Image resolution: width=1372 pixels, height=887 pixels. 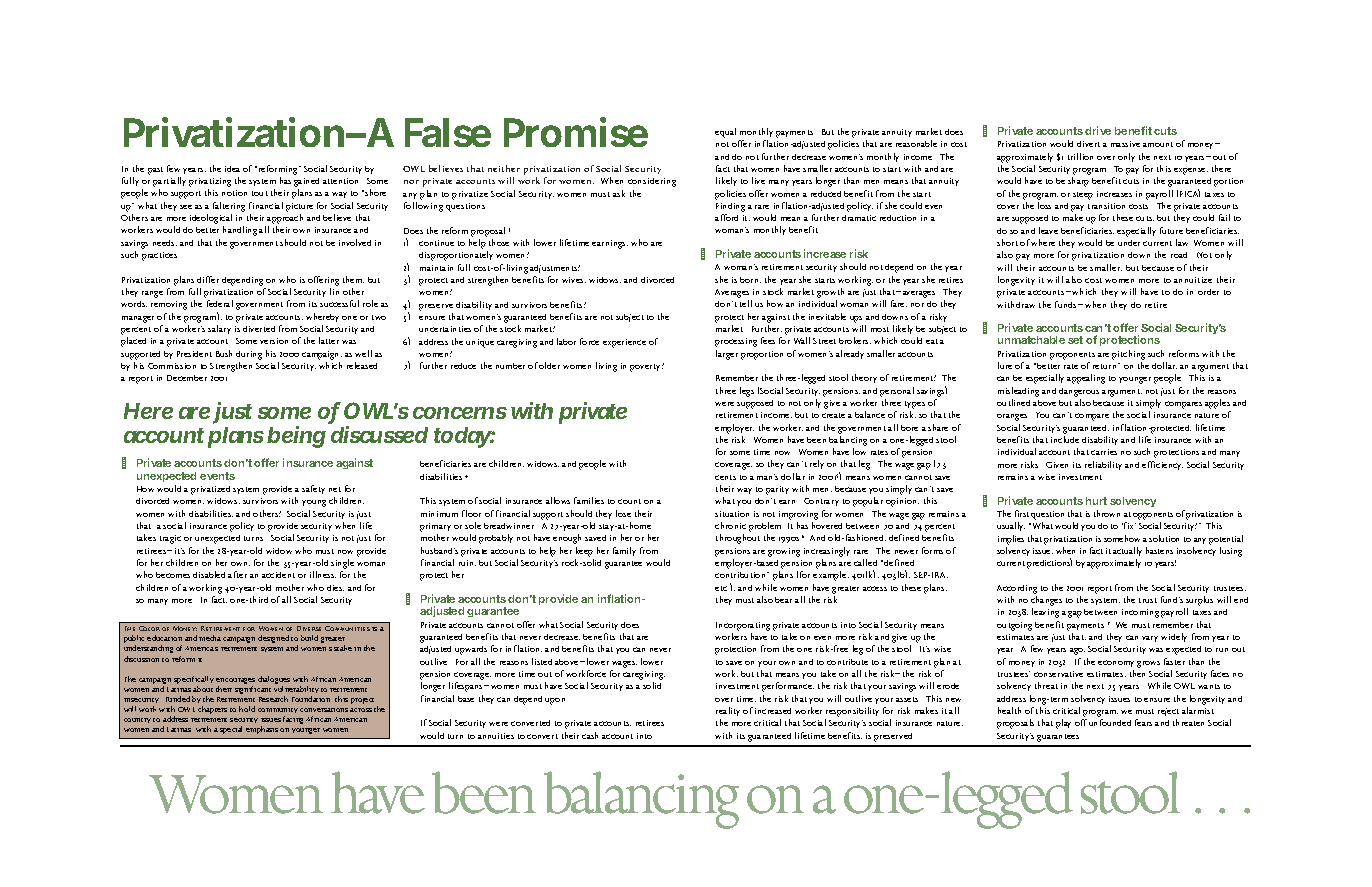 I want to click on accident, so click(x=278, y=575).
